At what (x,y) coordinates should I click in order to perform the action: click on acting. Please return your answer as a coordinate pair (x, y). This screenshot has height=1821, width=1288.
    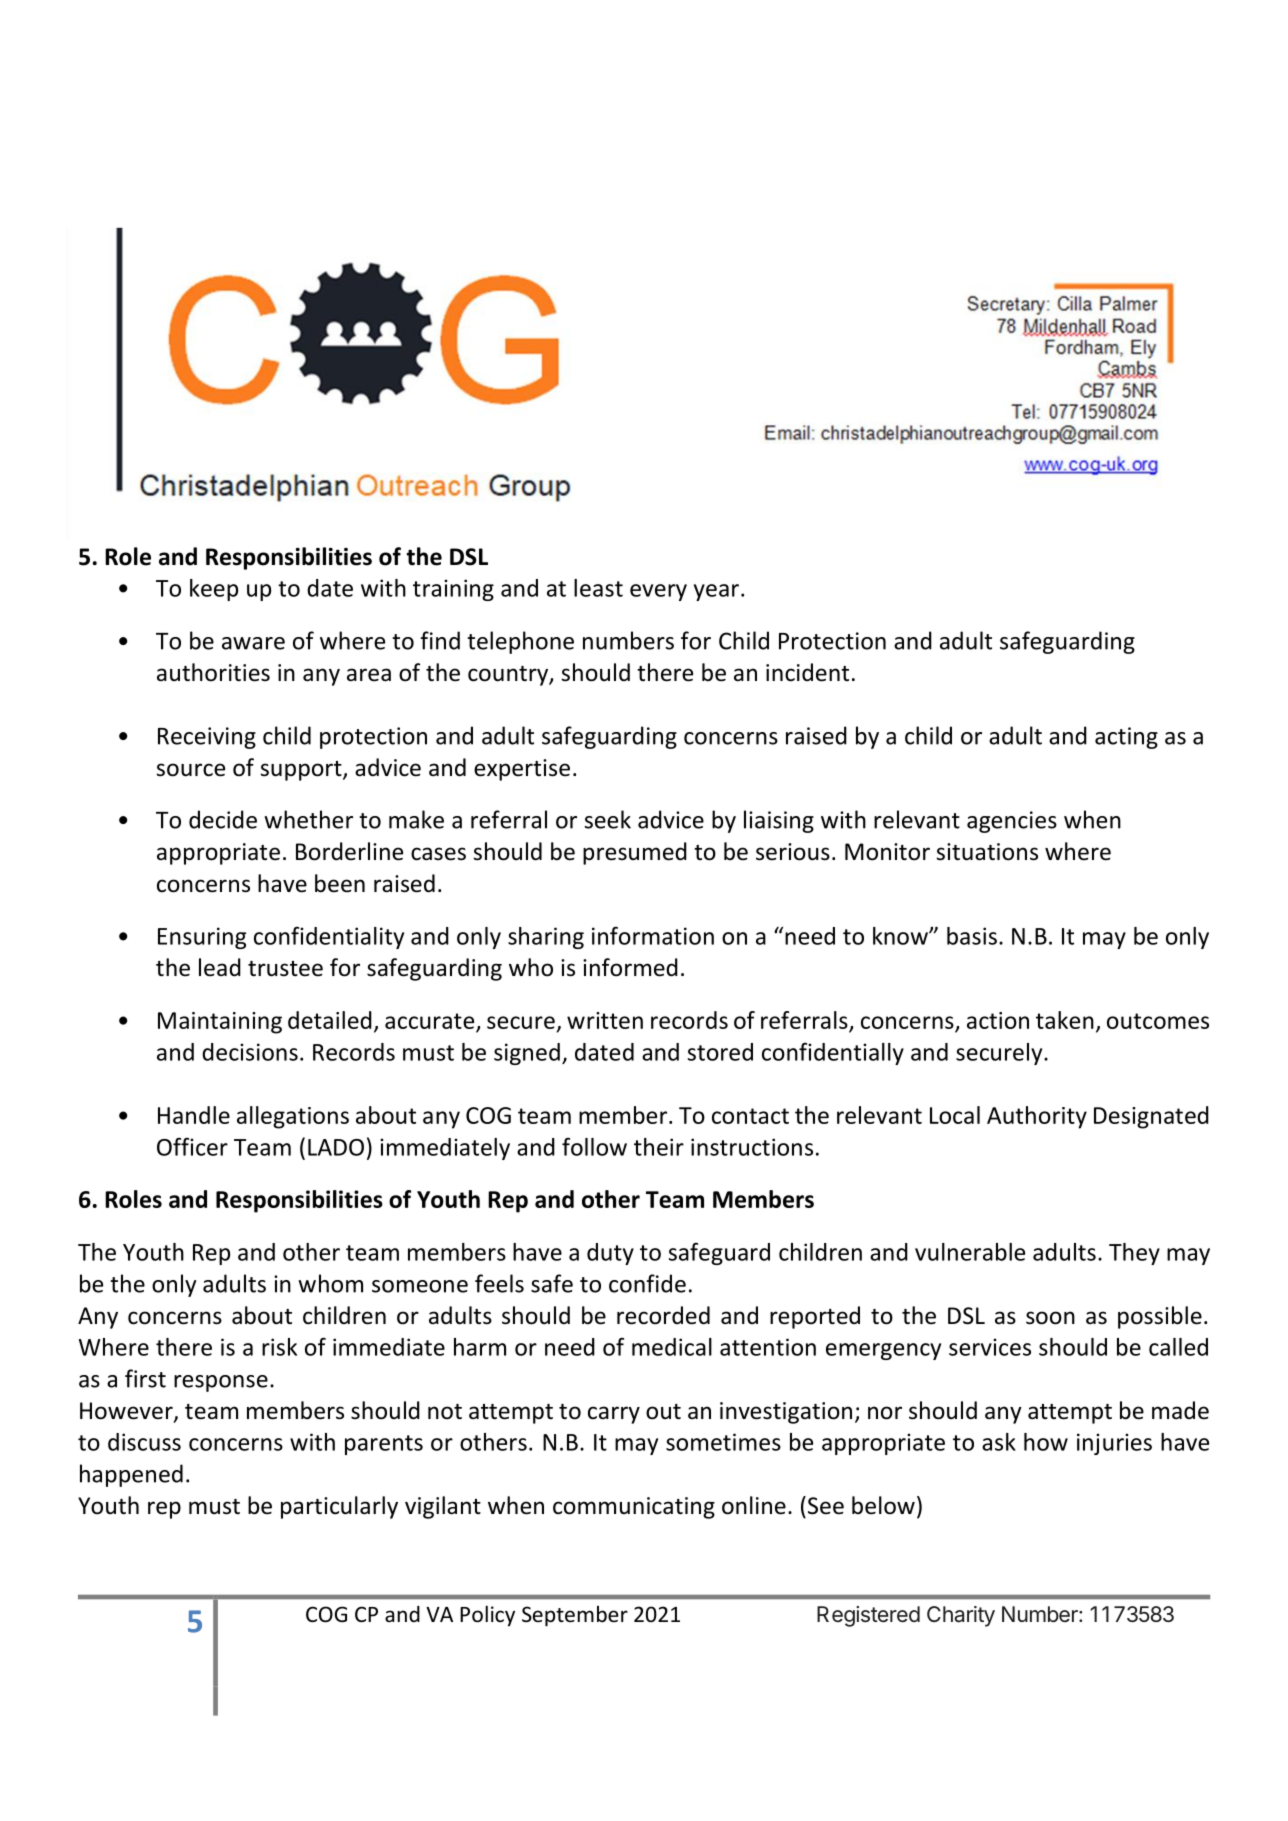
    Looking at the image, I should click on (1126, 738).
